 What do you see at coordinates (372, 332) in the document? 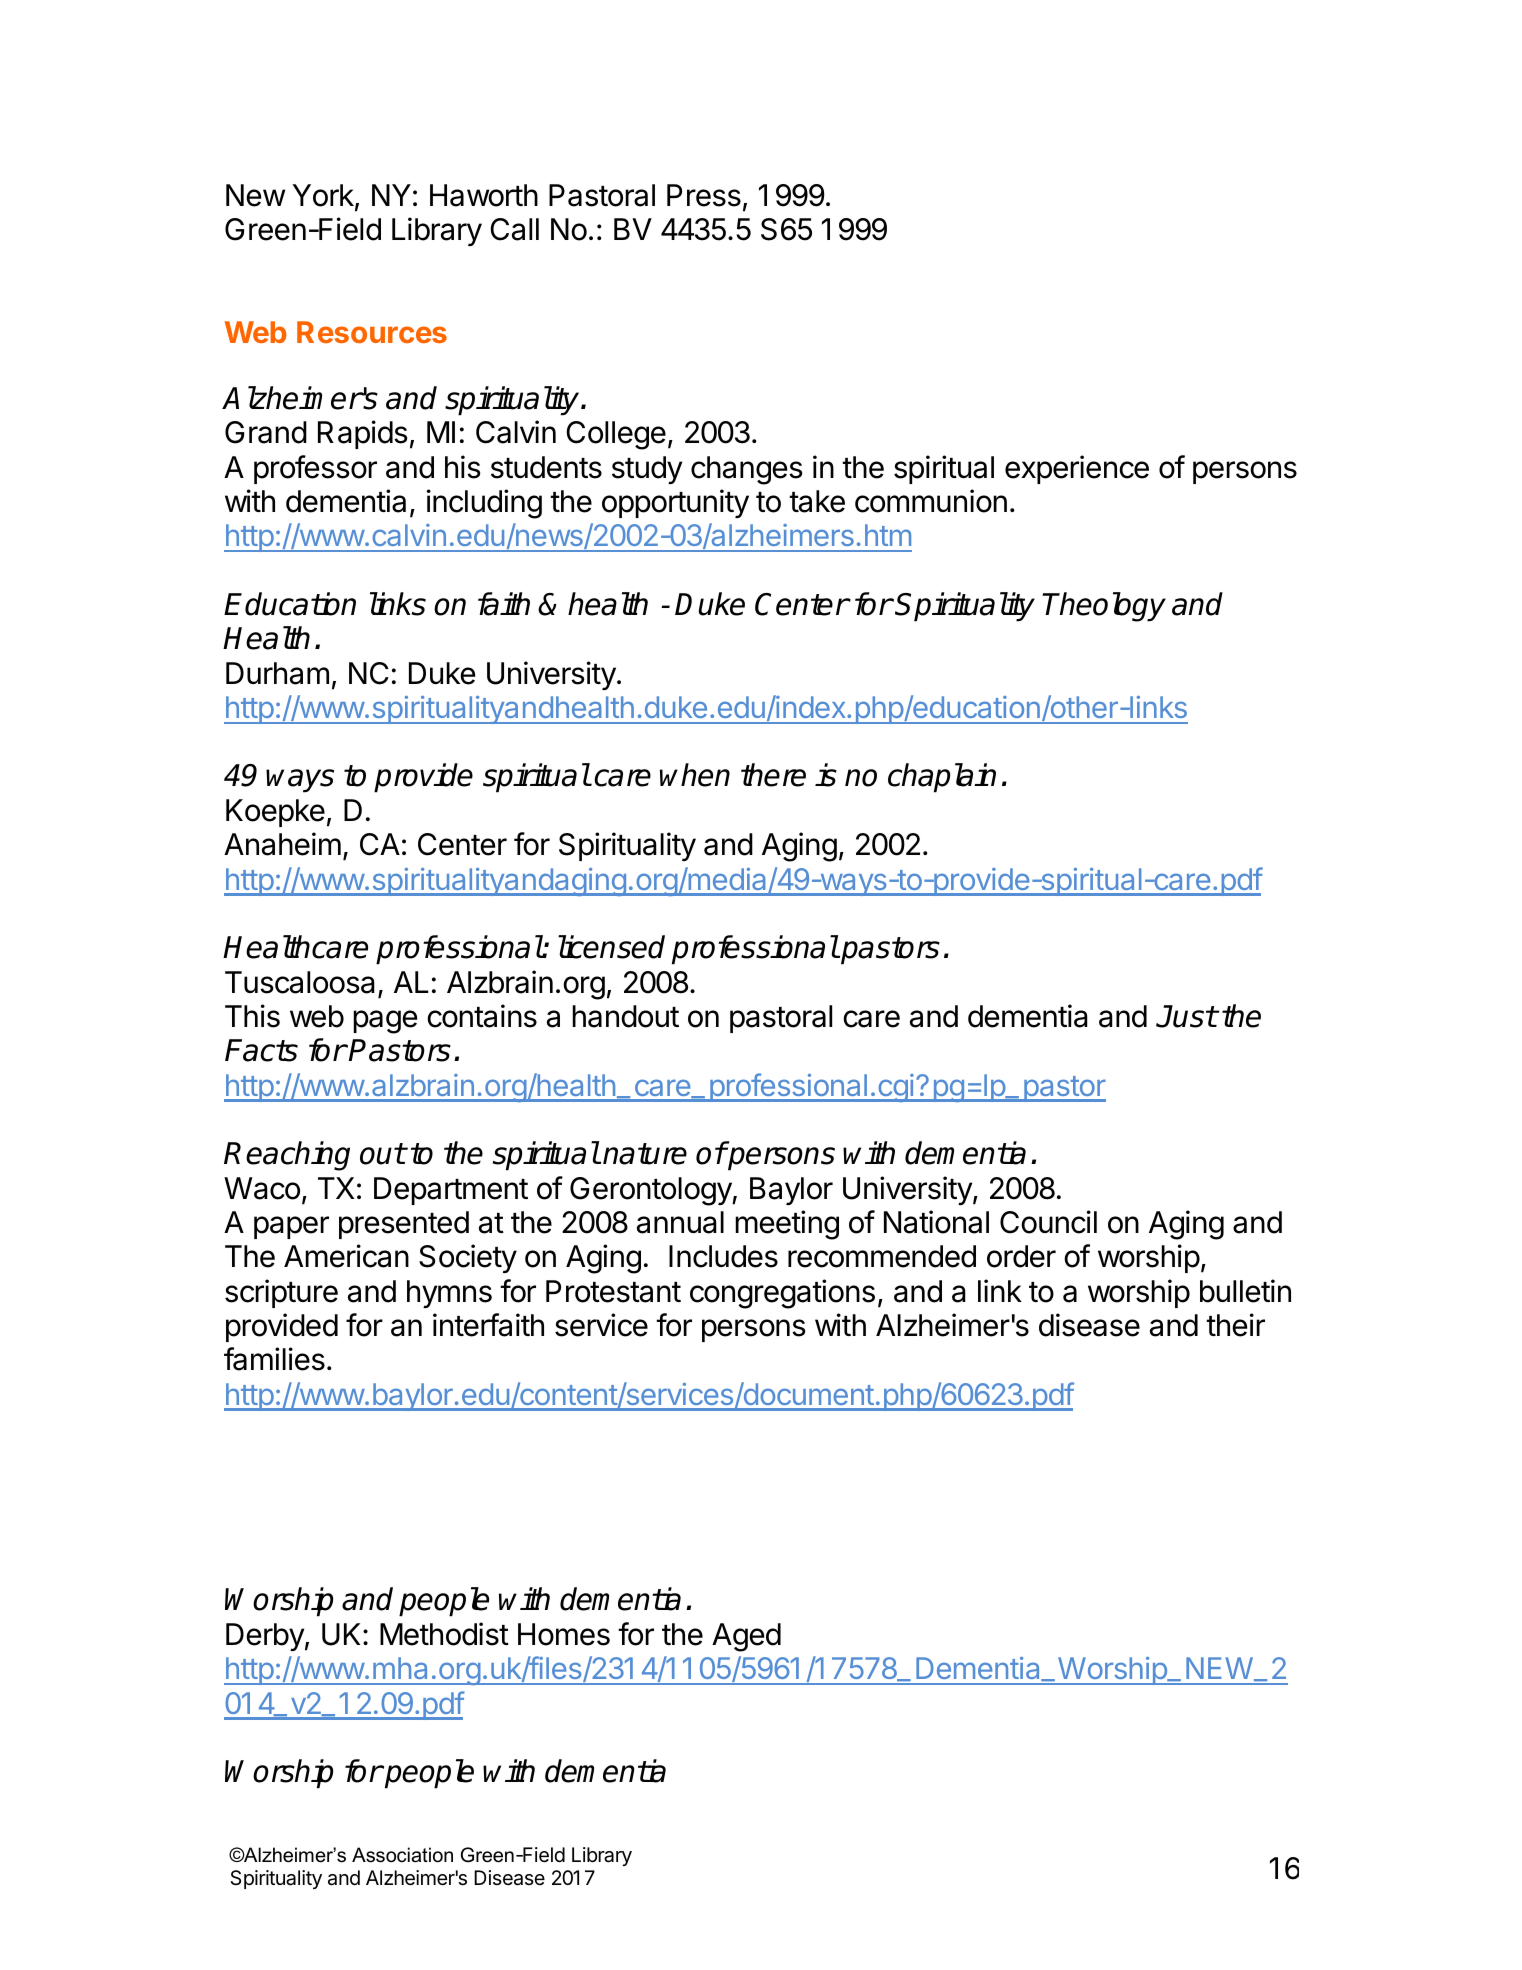
I see `Resources` at bounding box center [372, 332].
